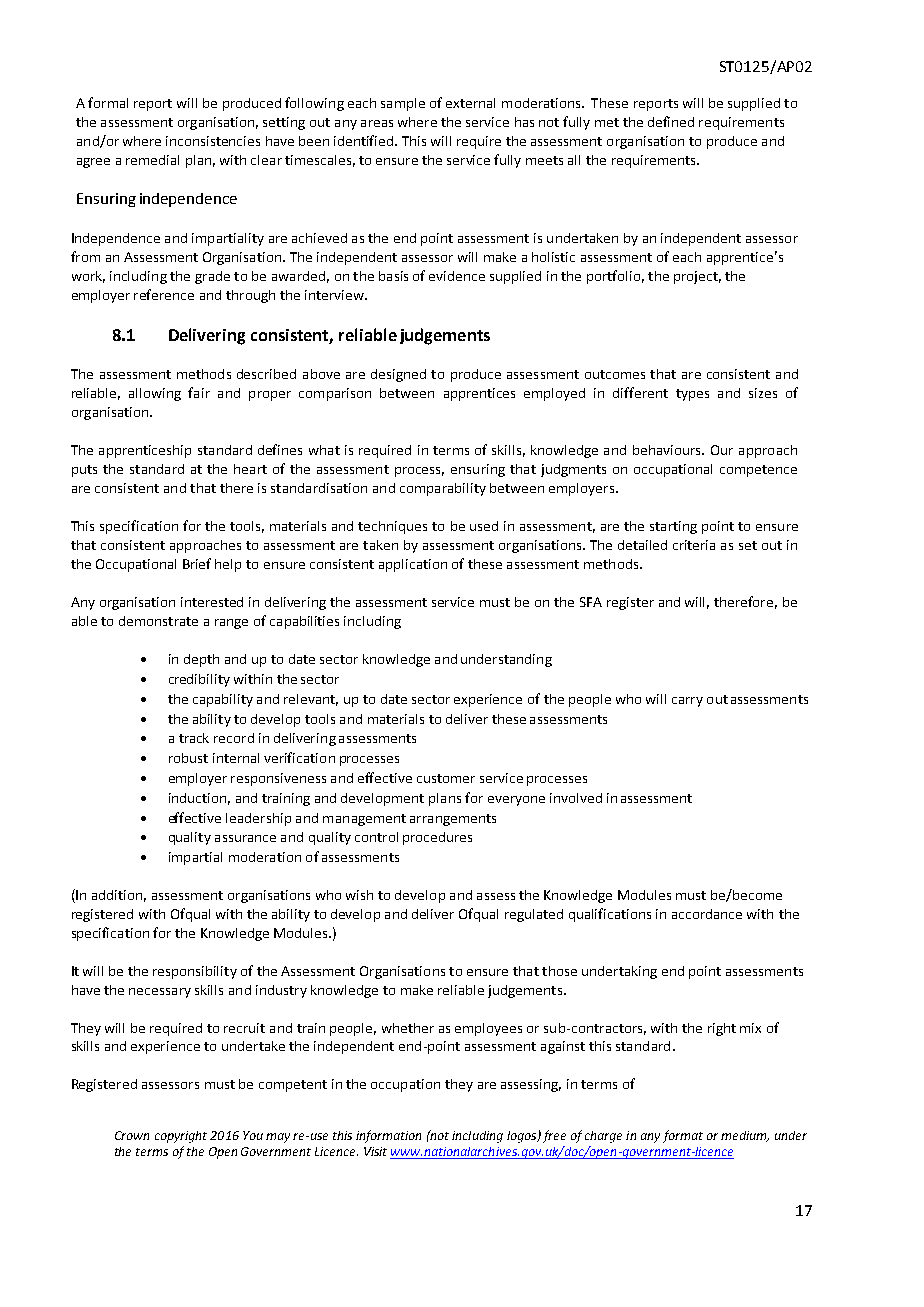  Describe the element at coordinates (398, 375) in the screenshot. I see `designed` at that location.
